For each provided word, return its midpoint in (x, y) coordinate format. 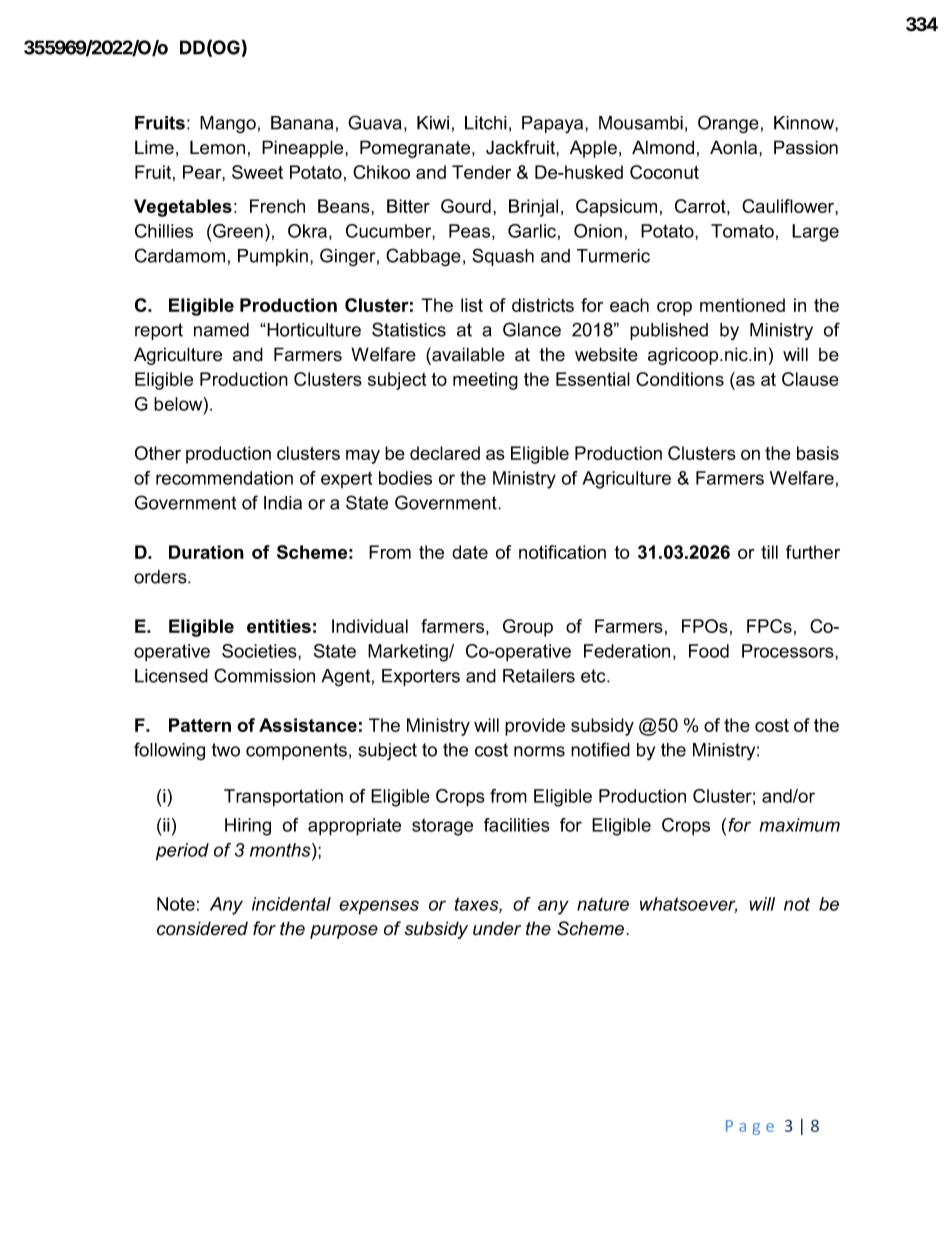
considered (202, 928)
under (497, 929)
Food (709, 651)
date (470, 552)
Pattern (200, 725)
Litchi (486, 123)
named (221, 330)
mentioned (742, 305)
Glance (532, 329)
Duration (206, 552)
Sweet (257, 172)
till (769, 552)
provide (535, 727)
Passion (806, 147)
